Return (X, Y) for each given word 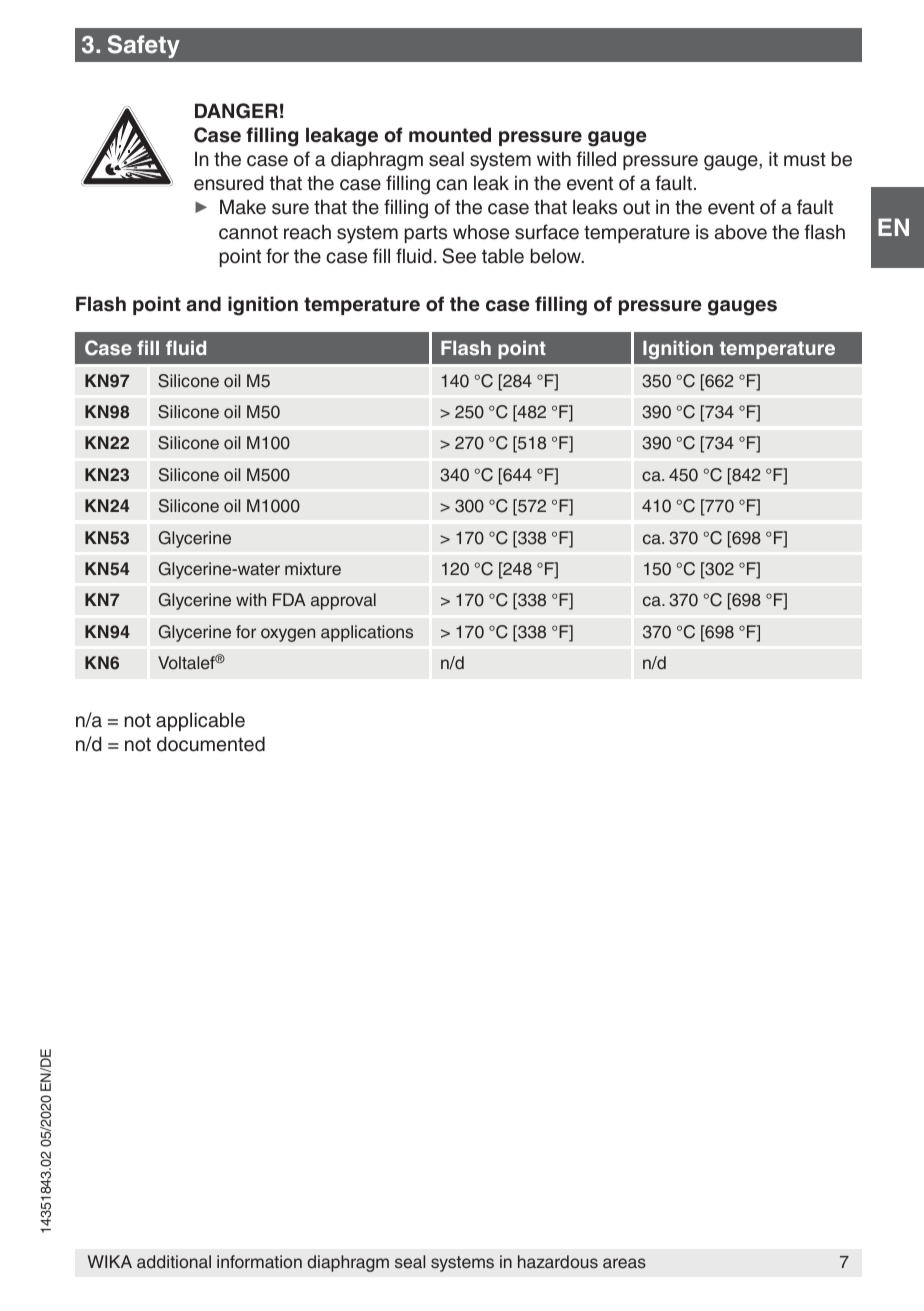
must (805, 159)
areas (624, 1263)
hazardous (558, 1262)
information (259, 1262)
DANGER (236, 111)
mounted (450, 135)
